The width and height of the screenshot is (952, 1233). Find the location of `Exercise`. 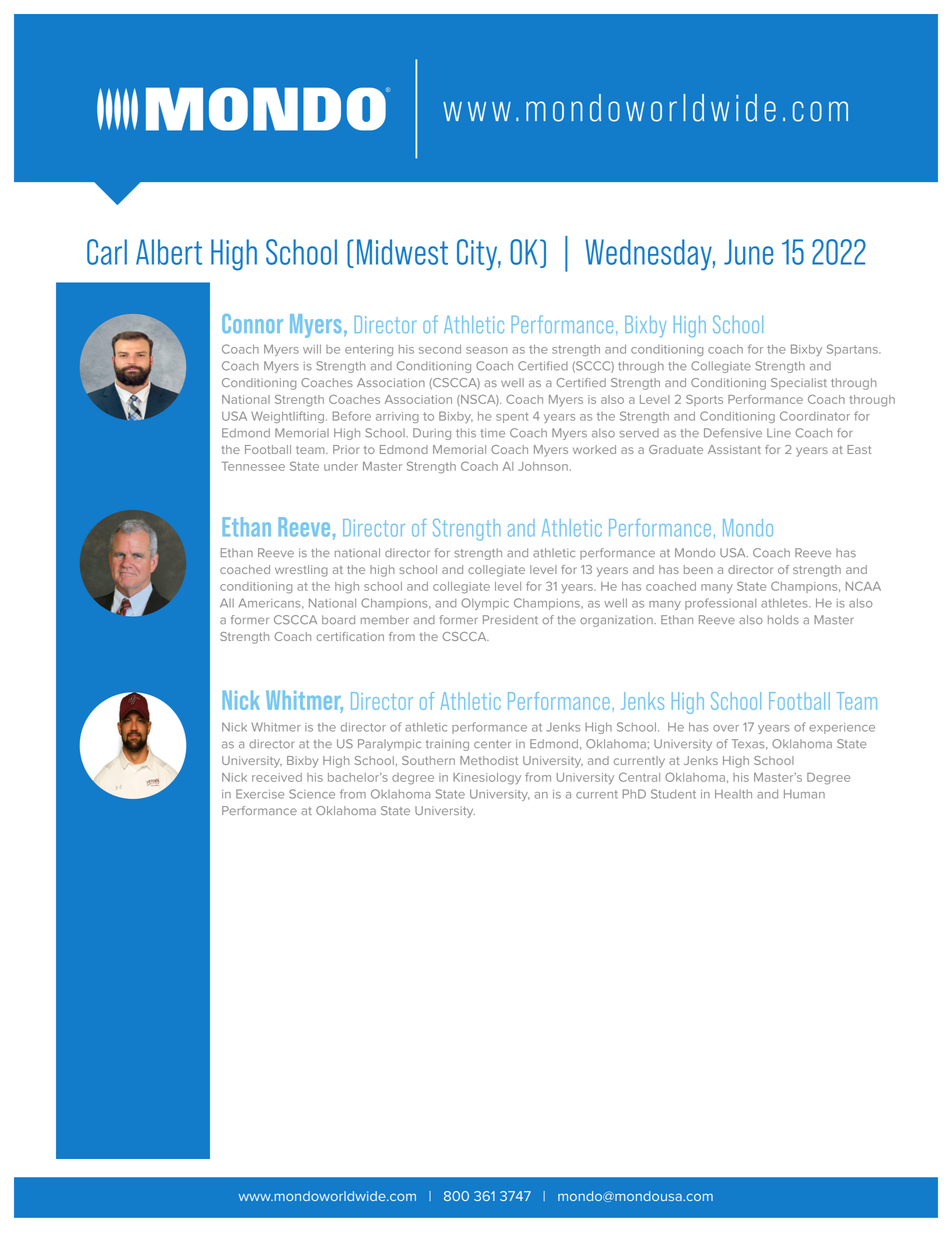

Exercise is located at coordinates (260, 794).
